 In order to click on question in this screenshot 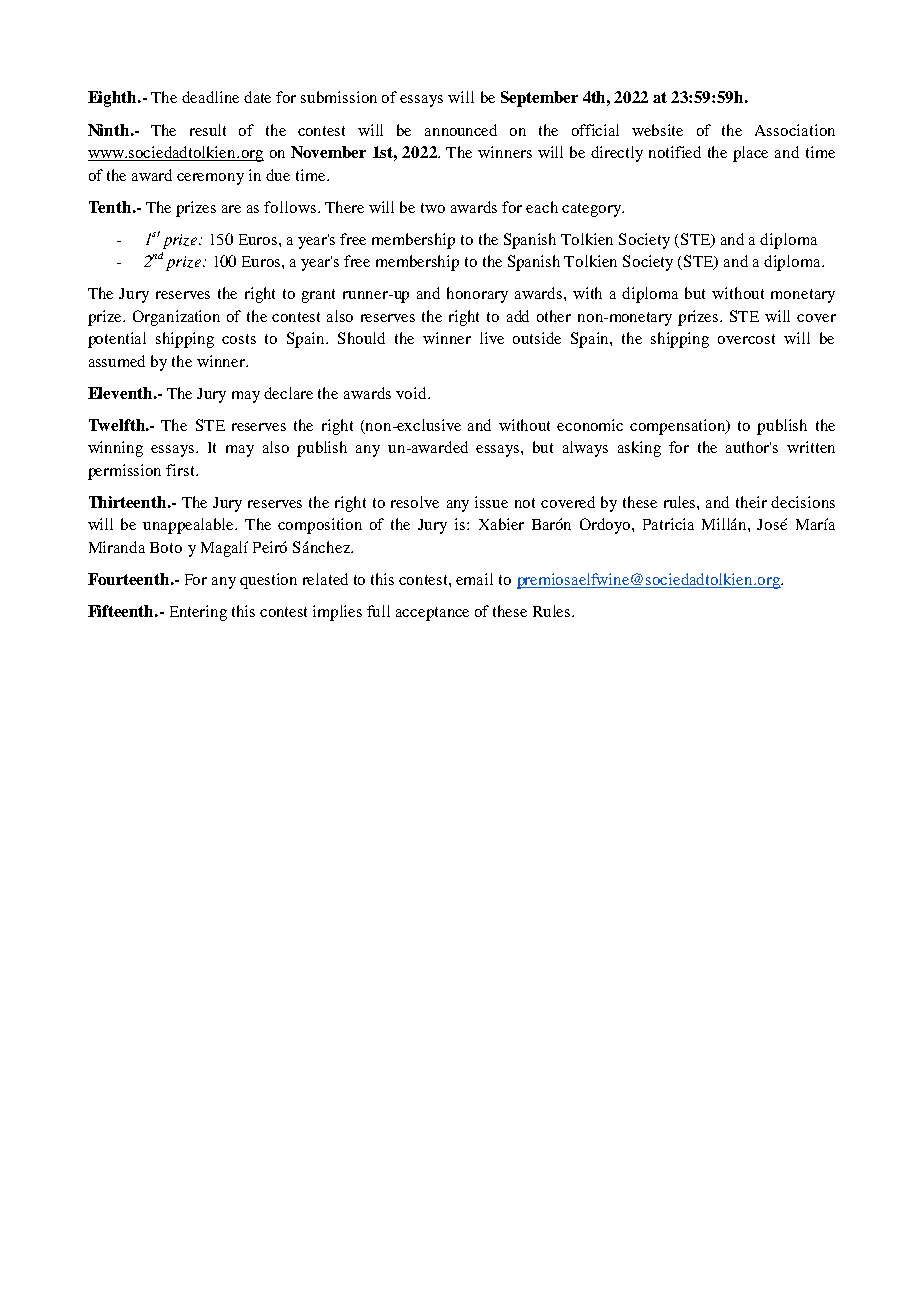, I will do `click(268, 581)`.
